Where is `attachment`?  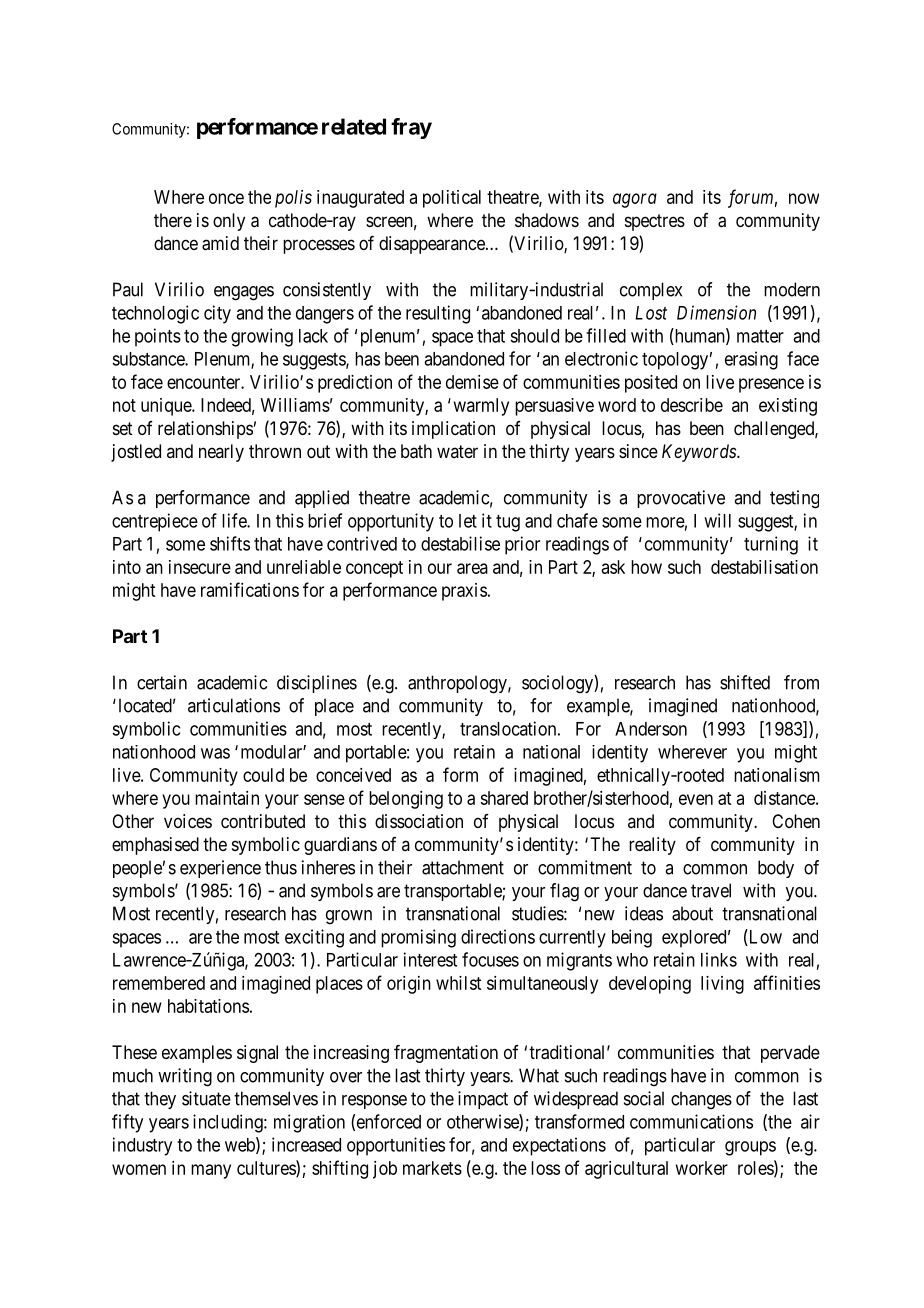
attachment is located at coordinates (463, 867).
